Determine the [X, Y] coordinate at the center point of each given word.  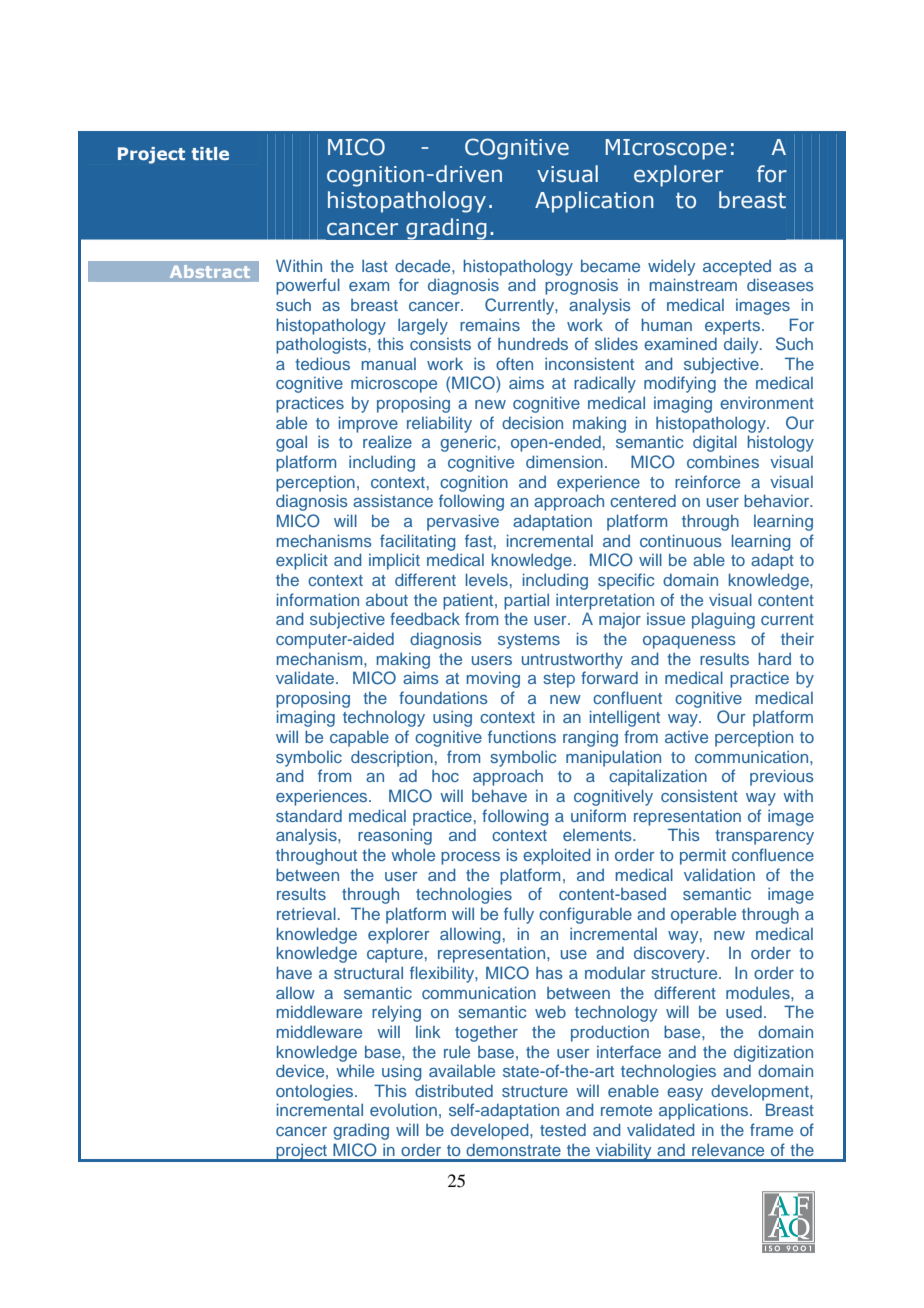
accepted [737, 268]
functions [522, 736]
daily [742, 345]
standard [309, 816]
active [686, 737]
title [210, 153]
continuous [681, 540]
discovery [671, 954]
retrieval [306, 913]
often [514, 363]
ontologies [316, 1093]
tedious [322, 363]
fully [519, 915]
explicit [302, 561]
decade [424, 266]
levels [487, 579]
